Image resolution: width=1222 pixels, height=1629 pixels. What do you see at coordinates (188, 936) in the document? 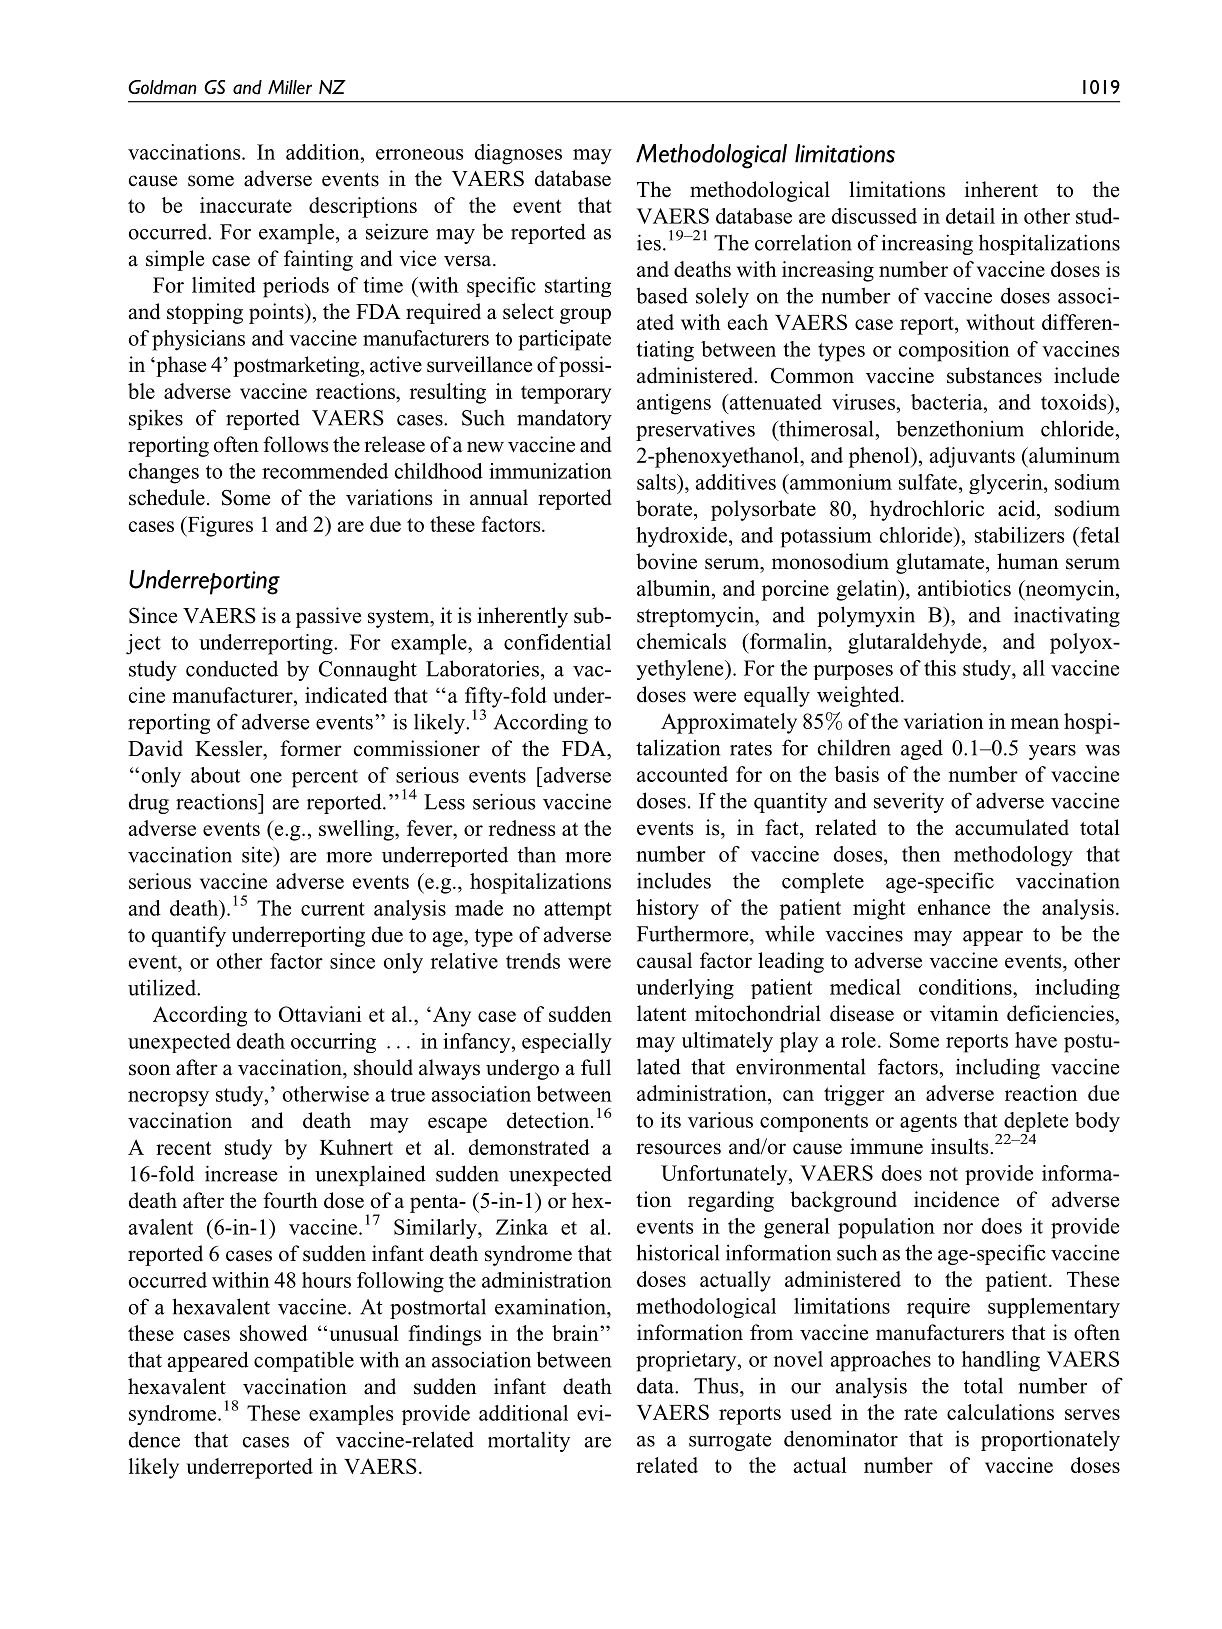
I see `quantify` at bounding box center [188, 936].
